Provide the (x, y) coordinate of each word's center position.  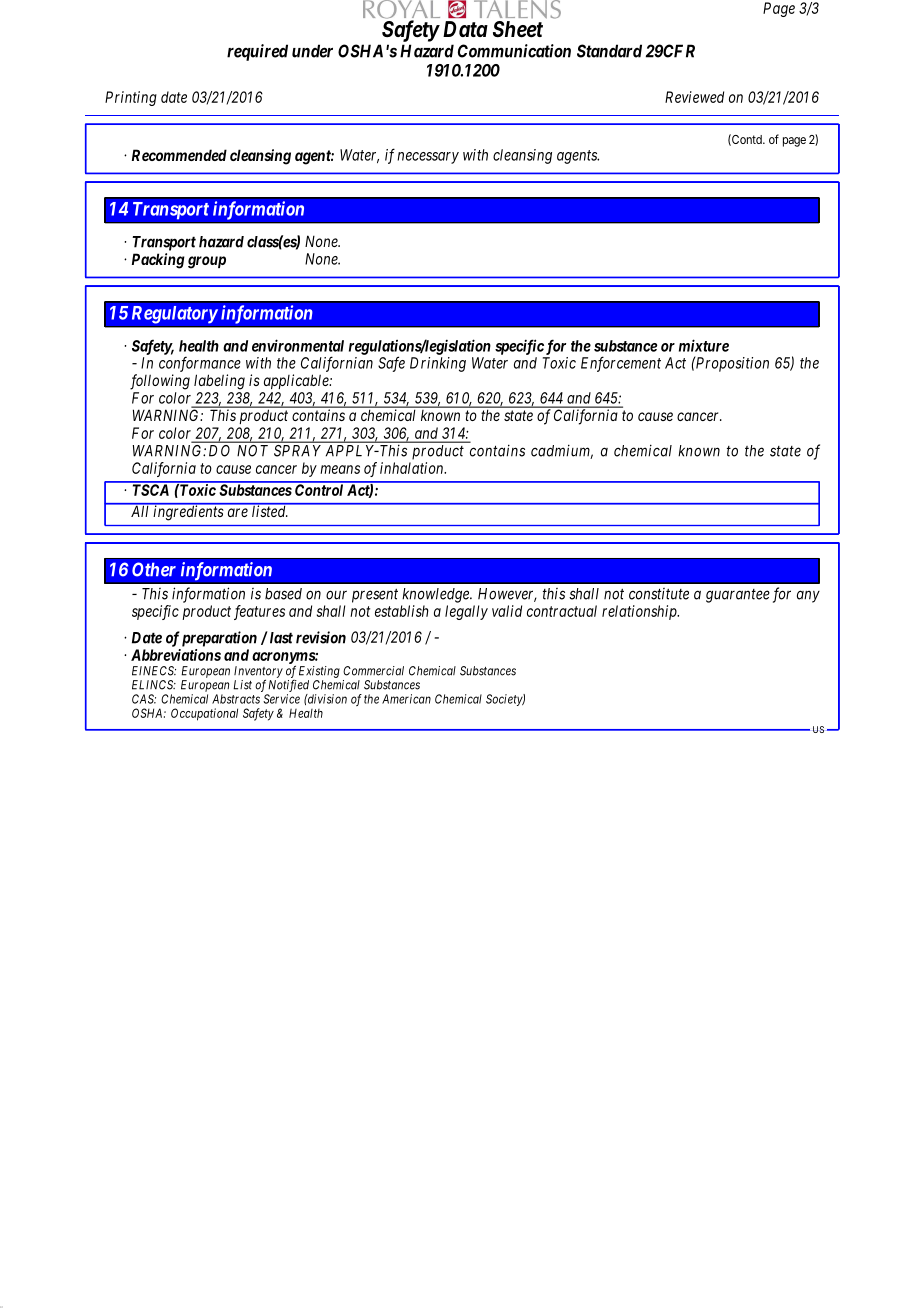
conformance (200, 364)
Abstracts (236, 699)
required (257, 52)
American (406, 699)
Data (465, 29)
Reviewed (694, 97)
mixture (704, 345)
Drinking (438, 364)
